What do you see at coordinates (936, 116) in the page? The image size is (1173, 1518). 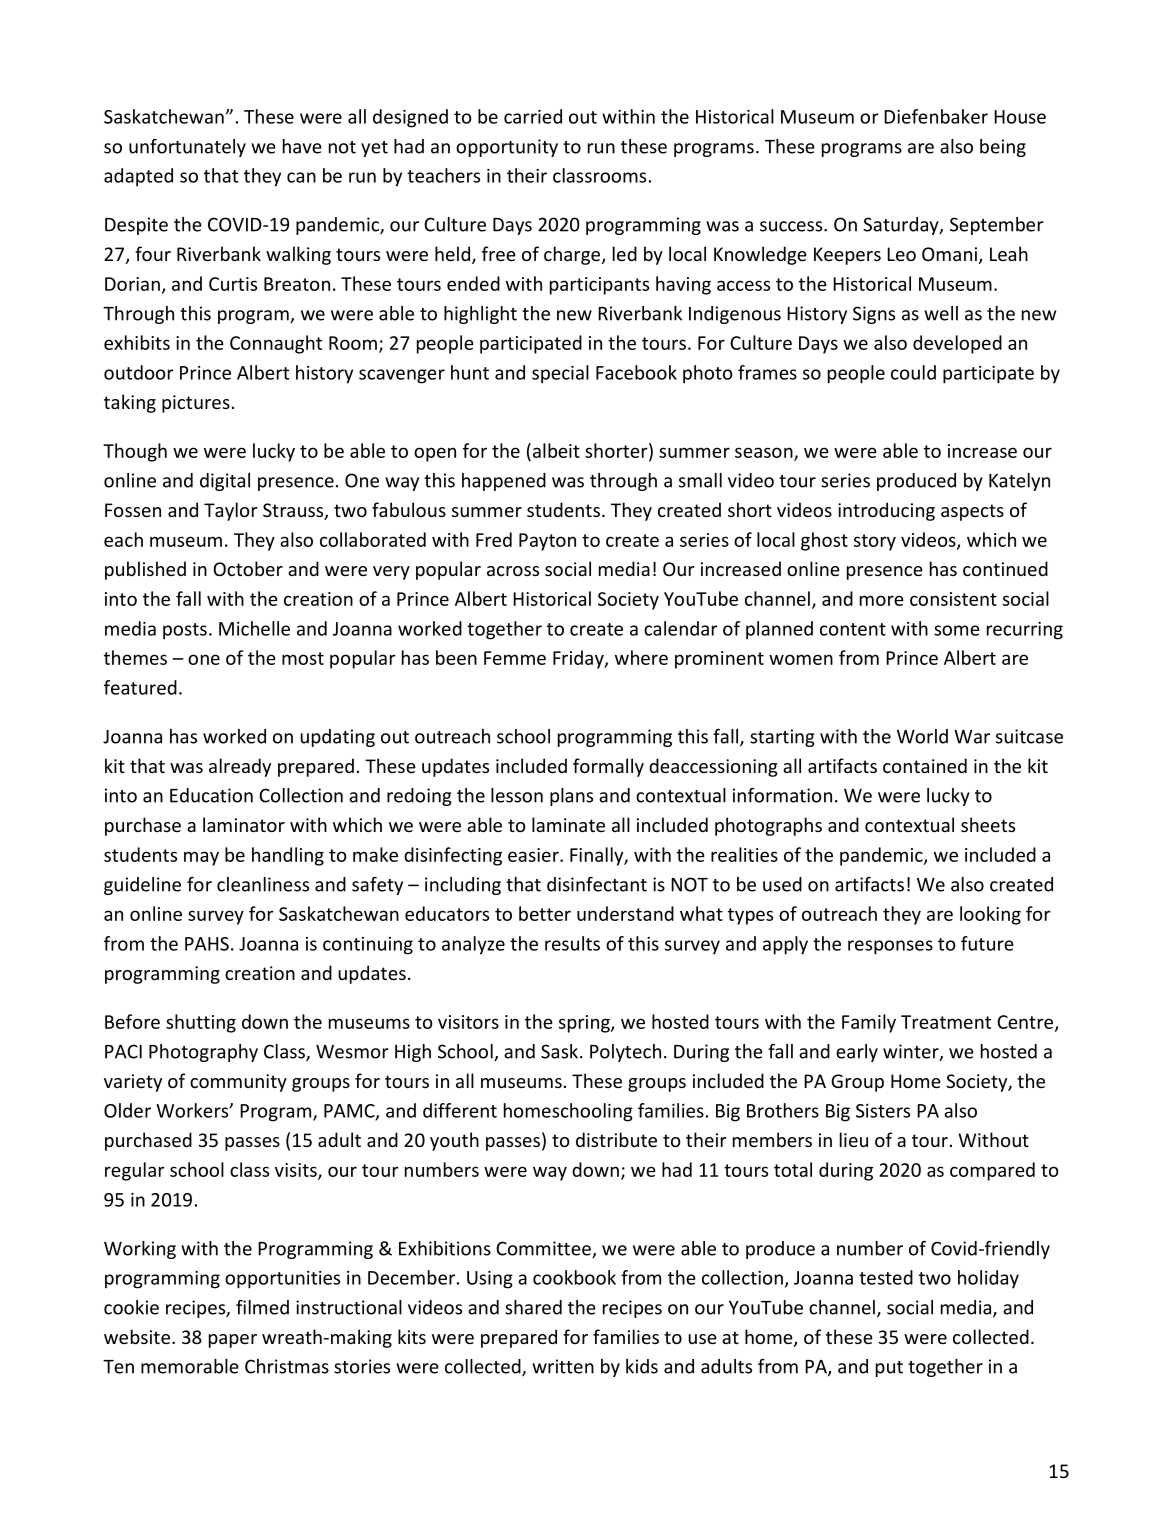 I see `Diefenbaker` at bounding box center [936, 116].
